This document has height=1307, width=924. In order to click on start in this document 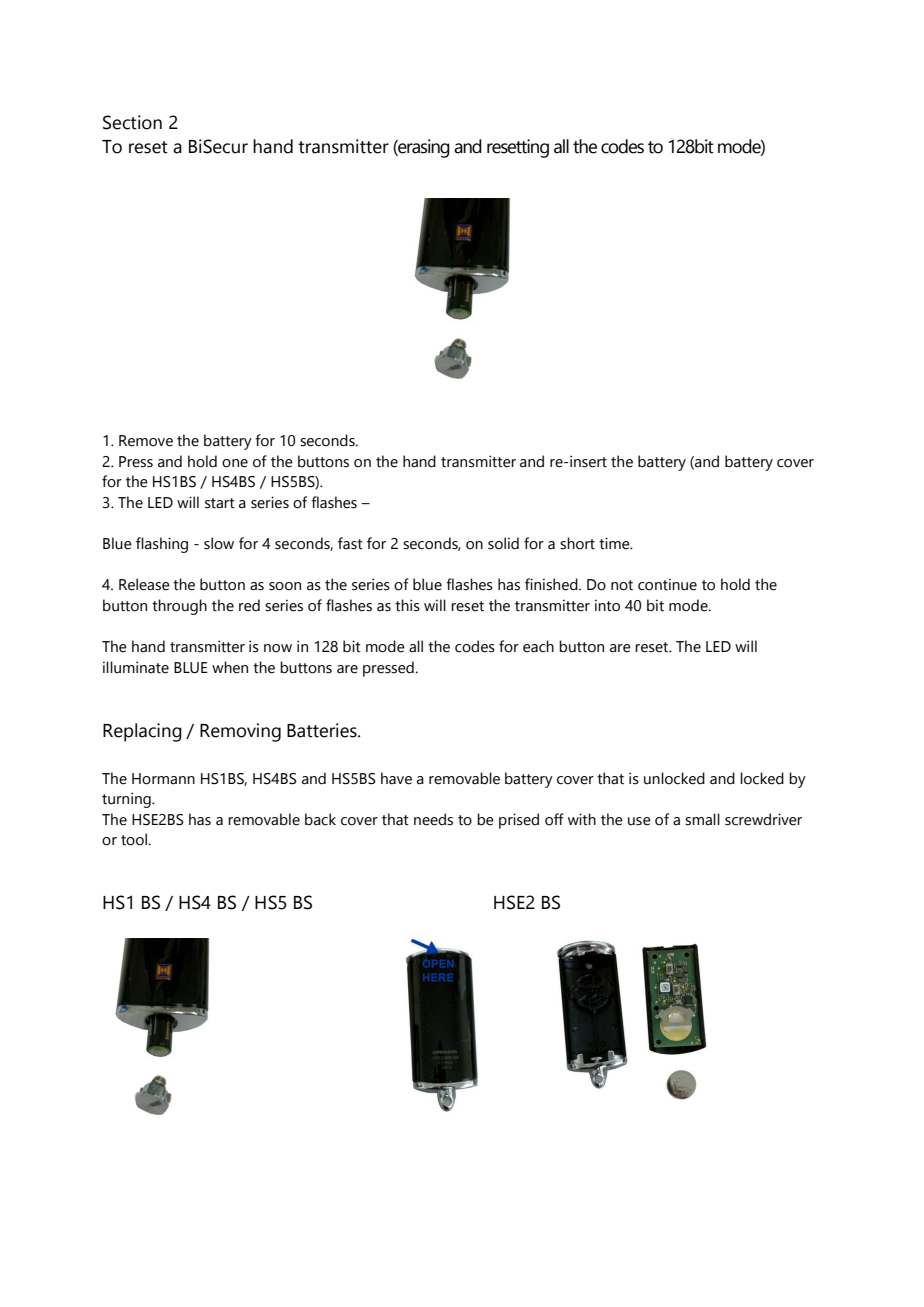, I will do `click(220, 503)`.
